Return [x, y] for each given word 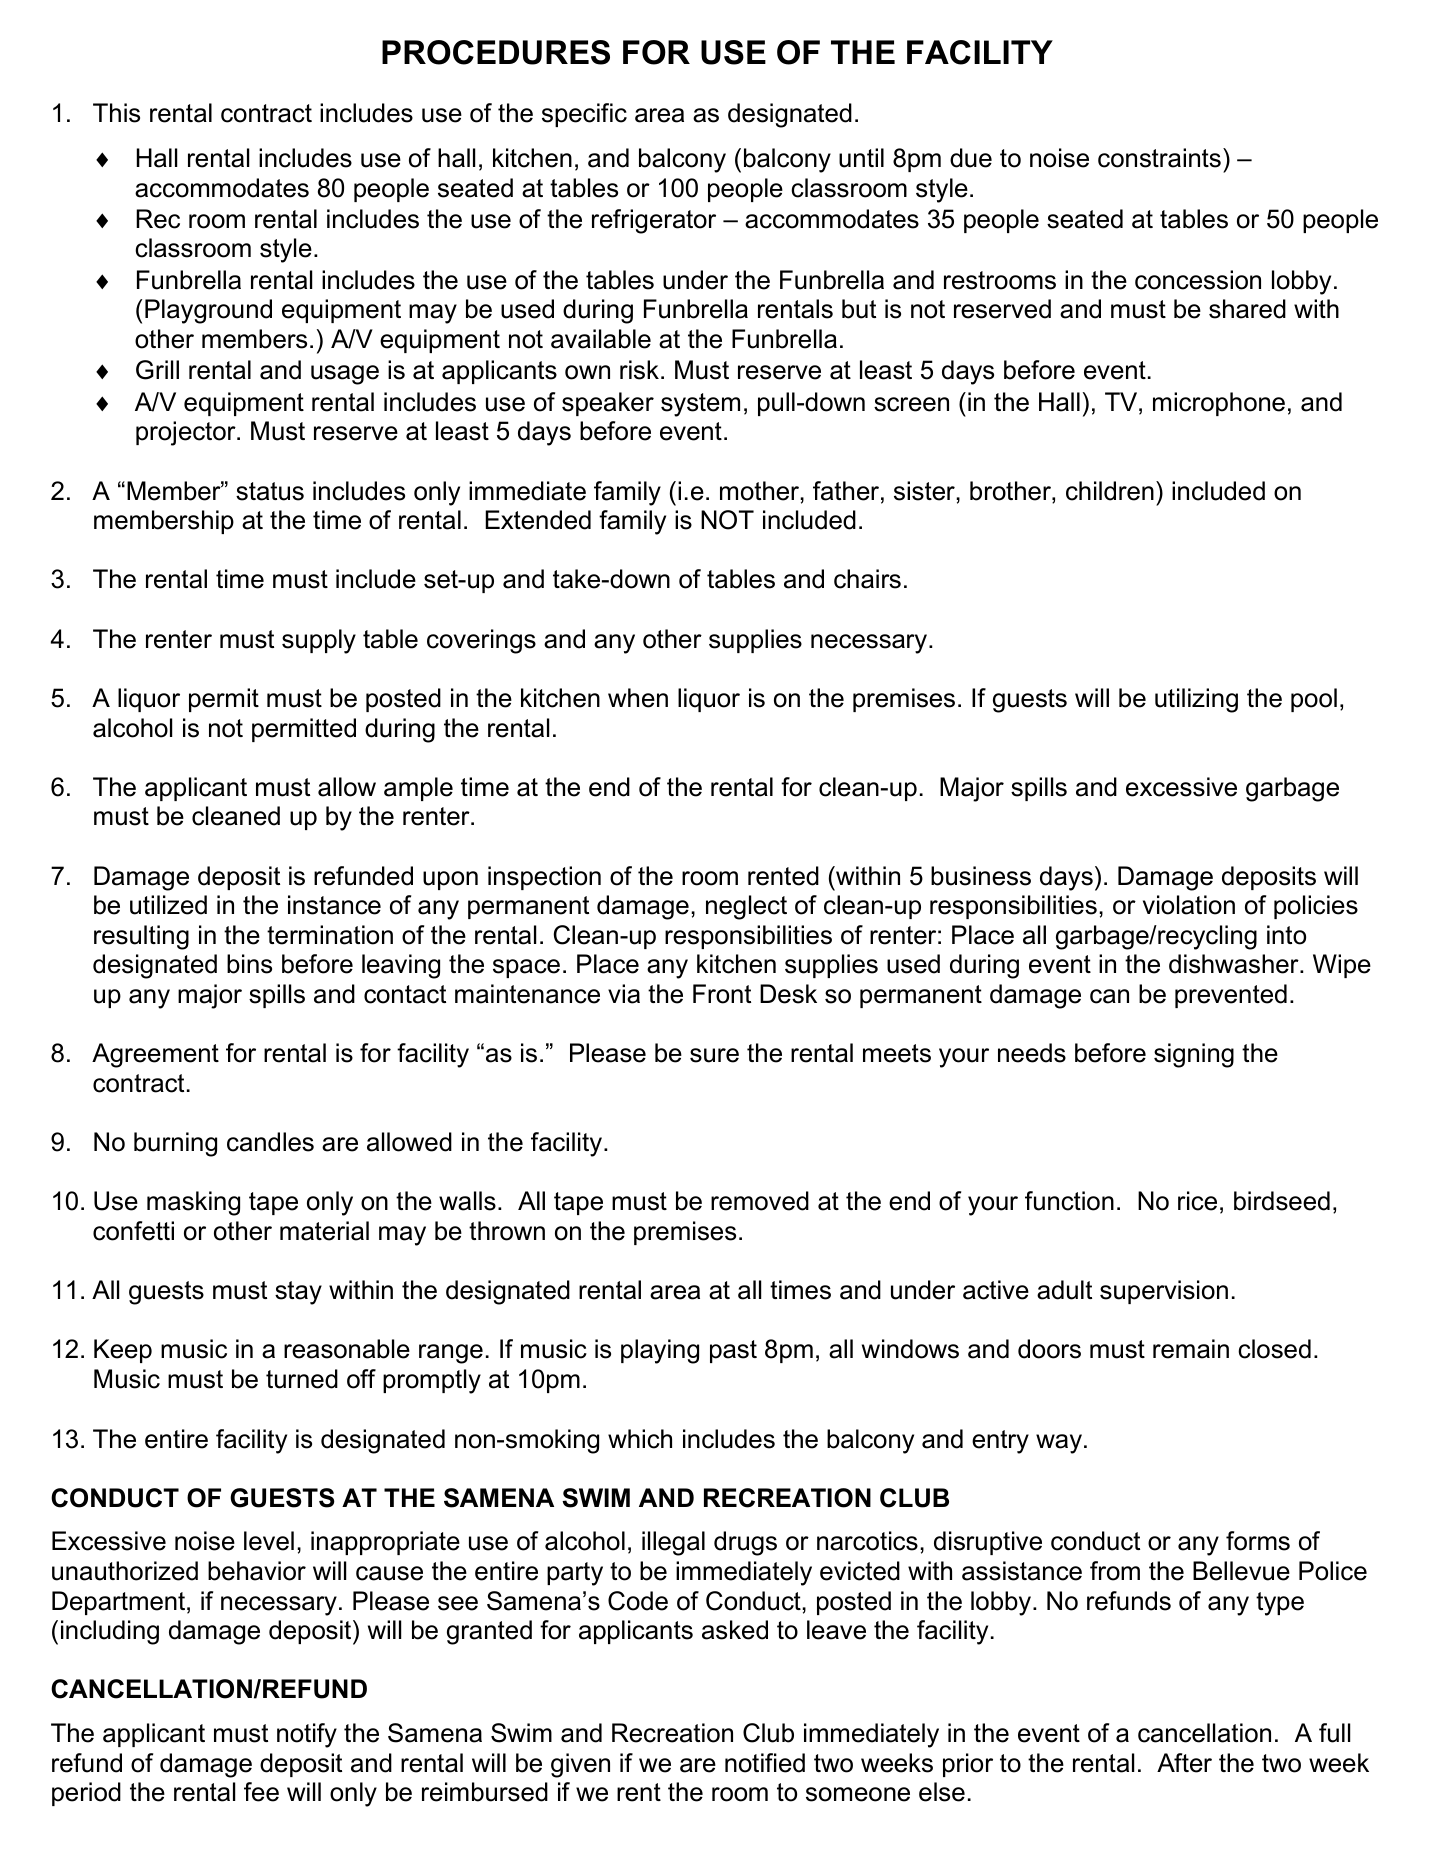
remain [1191, 1349]
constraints [1159, 158]
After [1184, 1763]
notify [307, 1735]
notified [765, 1763]
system [700, 405]
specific [584, 115]
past [733, 1351]
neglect [746, 907]
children [1110, 491]
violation [1189, 905]
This [116, 113]
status [270, 491]
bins [249, 964]
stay [298, 1293]
